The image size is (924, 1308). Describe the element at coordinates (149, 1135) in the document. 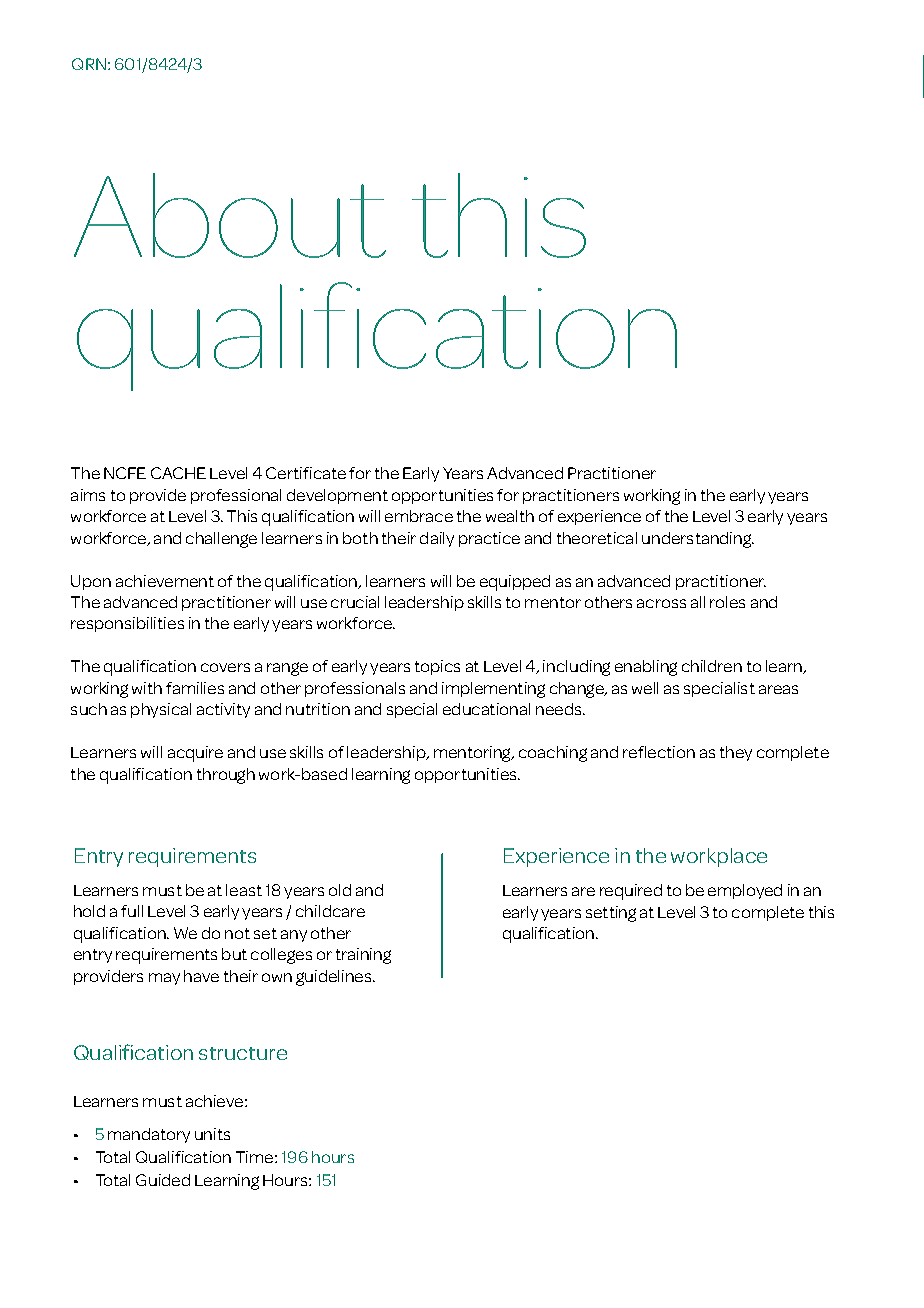

I see `mandatory` at that location.
